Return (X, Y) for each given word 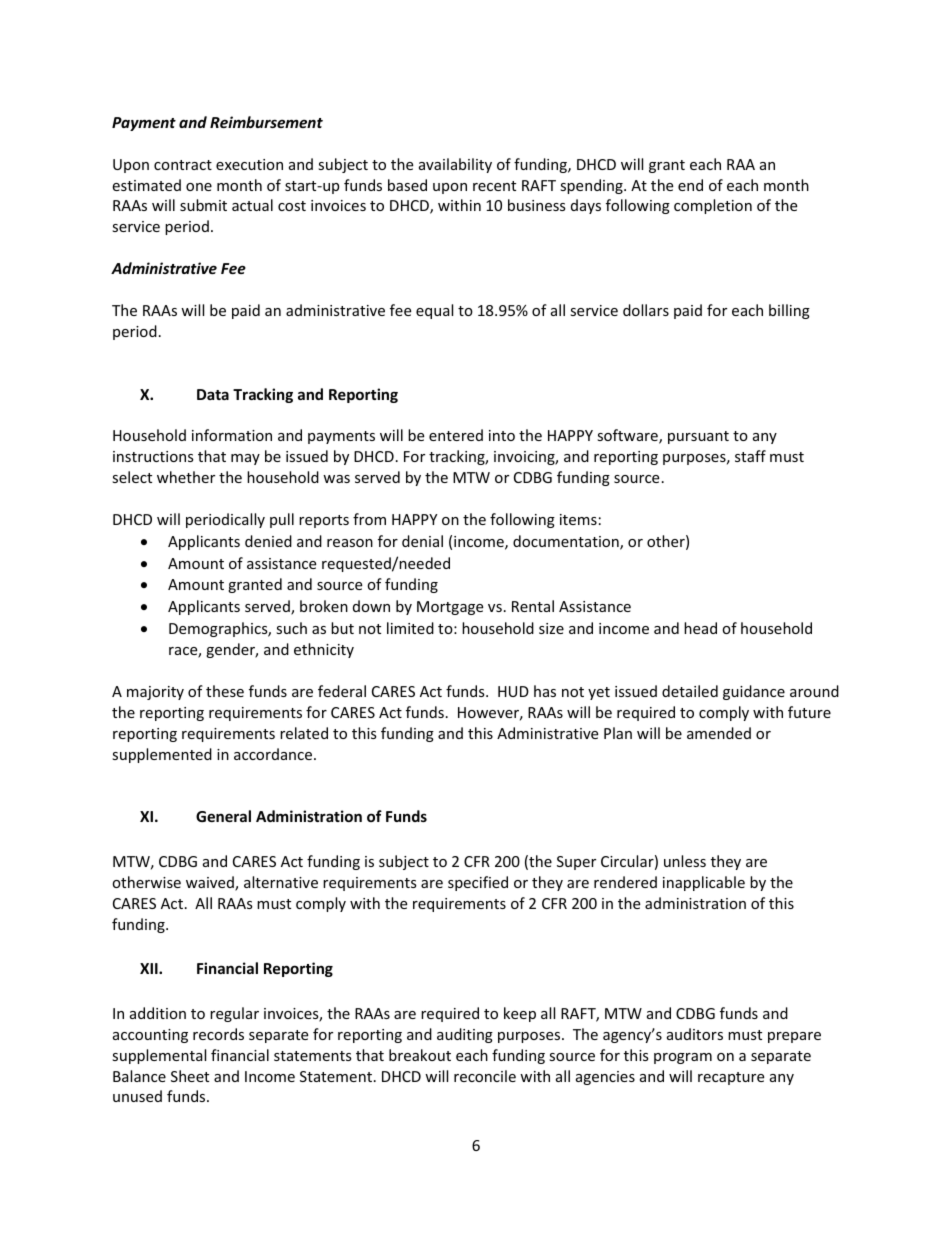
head (700, 628)
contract (183, 165)
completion (713, 206)
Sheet (190, 1076)
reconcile (485, 1076)
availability (455, 165)
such (291, 628)
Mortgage (450, 608)
